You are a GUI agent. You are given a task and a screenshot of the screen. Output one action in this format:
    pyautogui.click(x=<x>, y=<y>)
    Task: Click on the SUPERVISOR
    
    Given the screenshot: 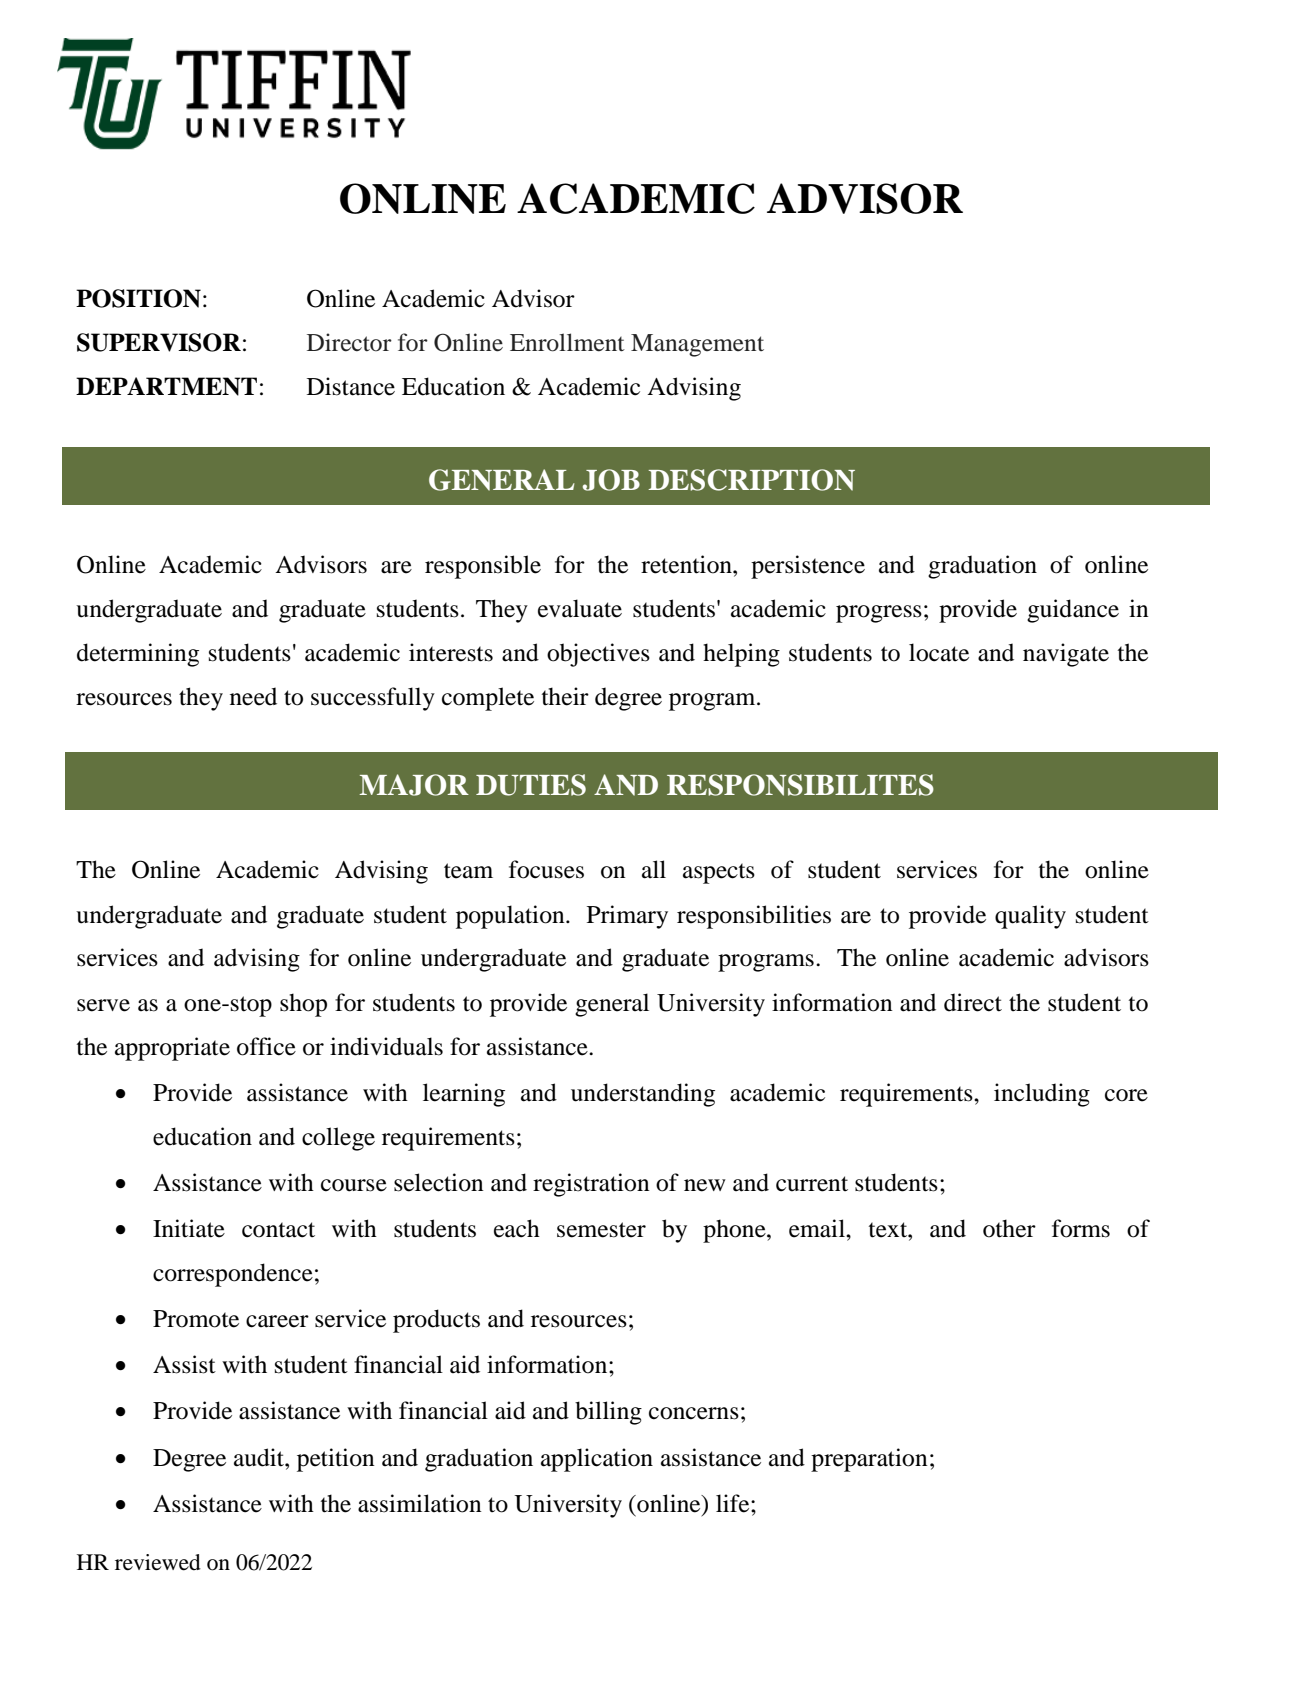 What is the action you would take?
    pyautogui.click(x=159, y=342)
